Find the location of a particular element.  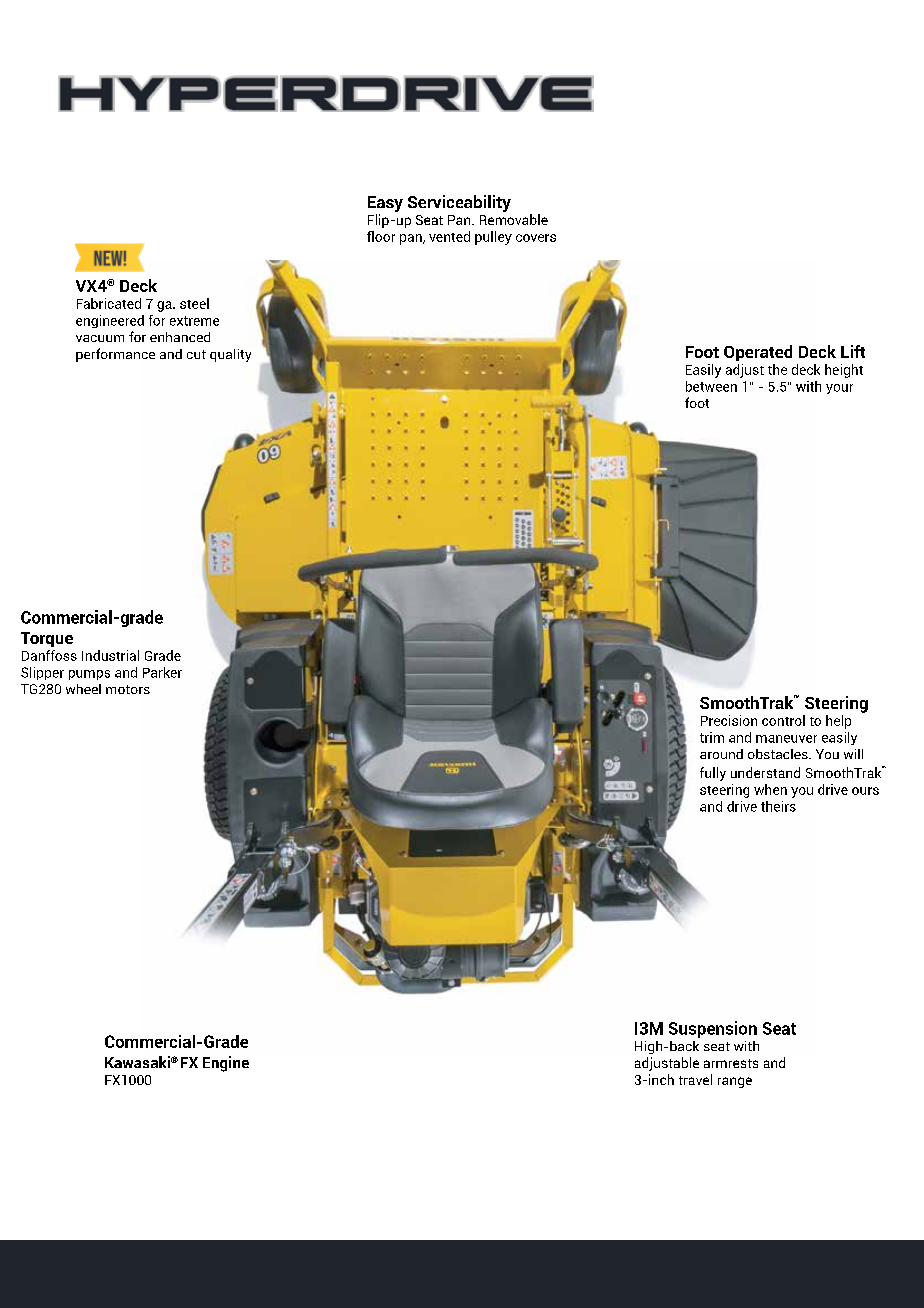

quality is located at coordinates (230, 355).
